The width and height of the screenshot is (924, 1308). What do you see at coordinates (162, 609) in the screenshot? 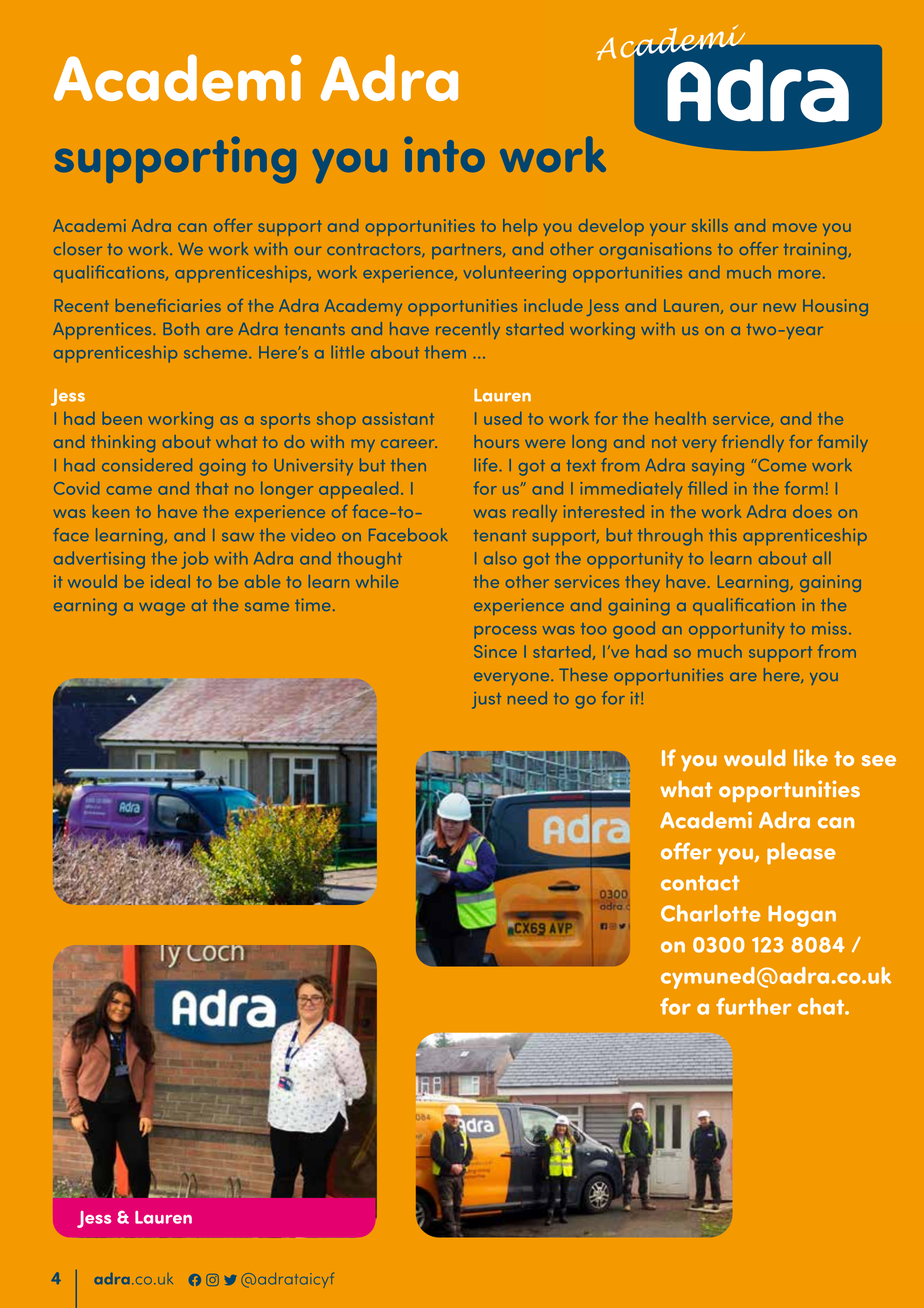
I see `wage` at bounding box center [162, 609].
